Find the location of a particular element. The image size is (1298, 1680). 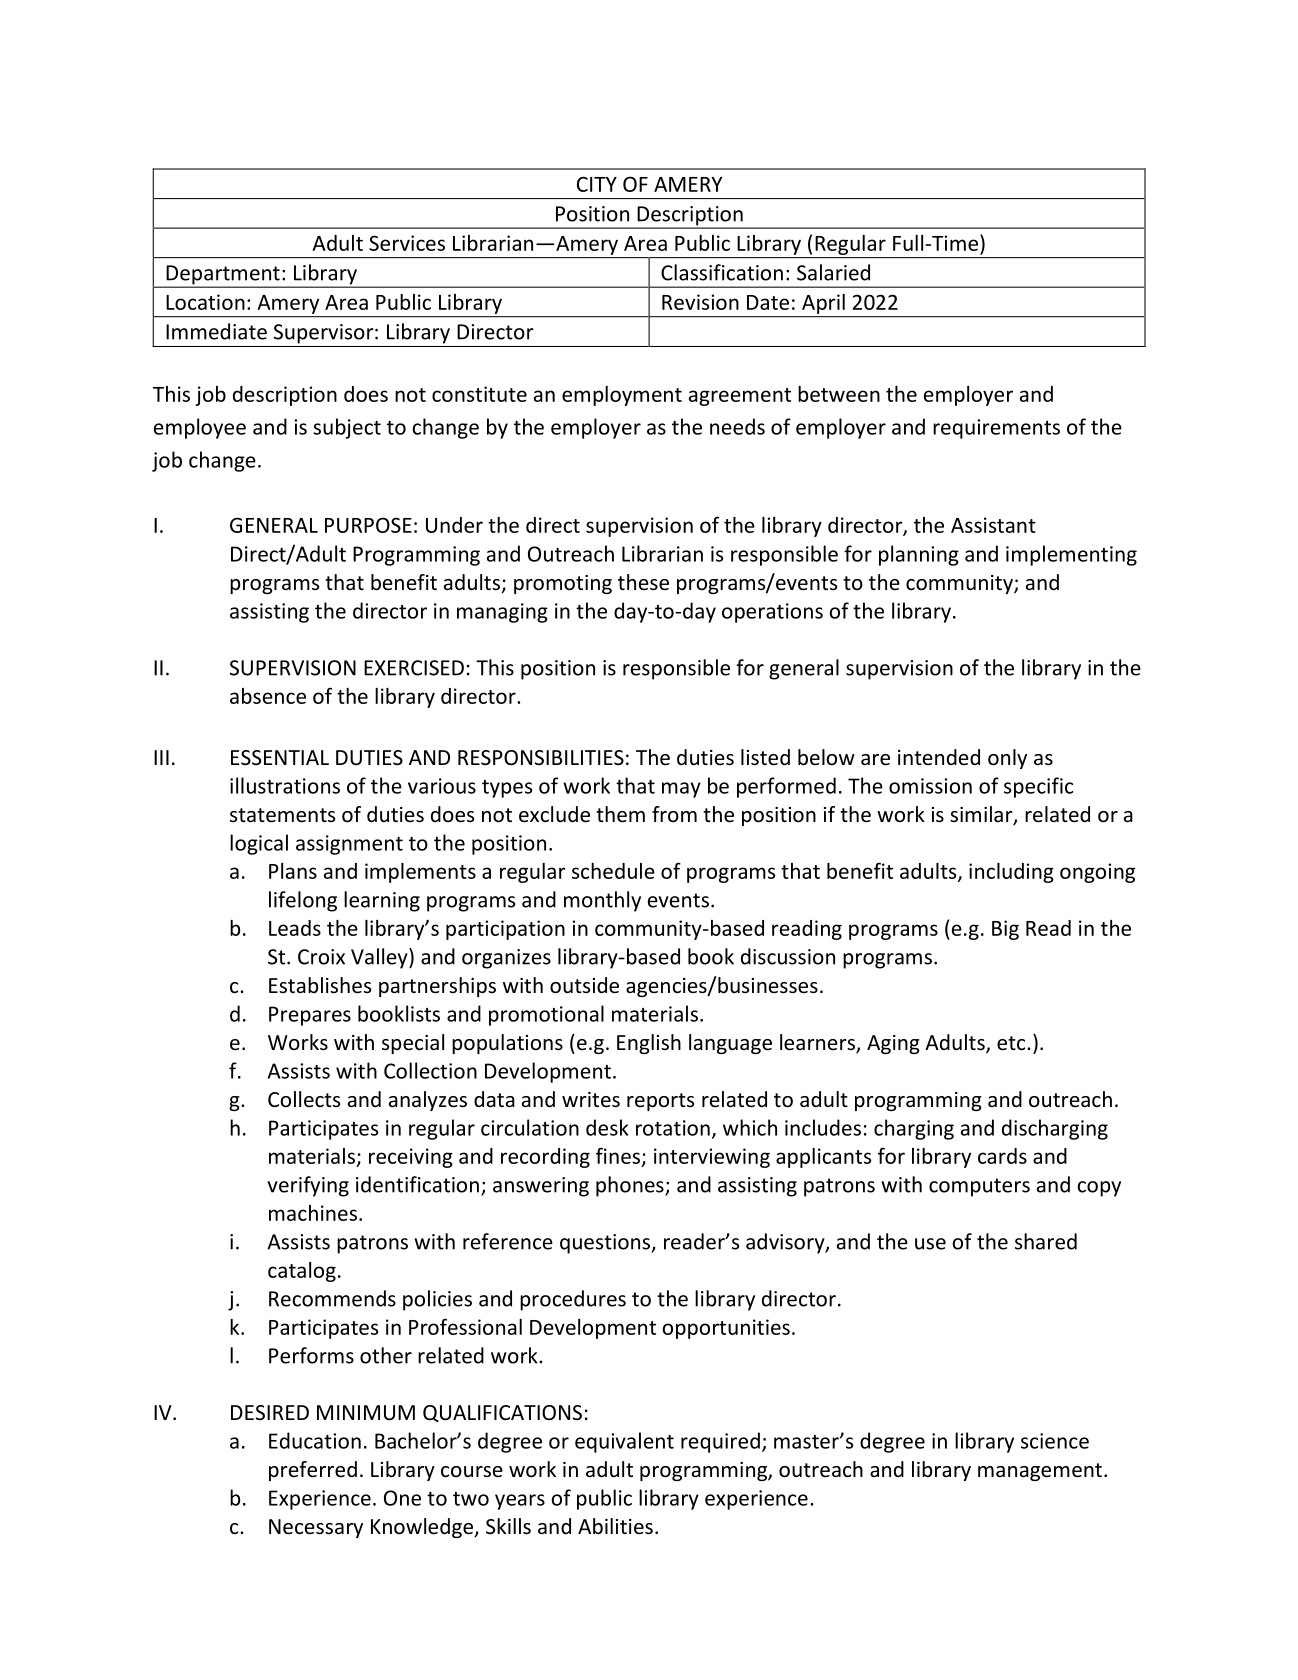

Salaried is located at coordinates (833, 272).
